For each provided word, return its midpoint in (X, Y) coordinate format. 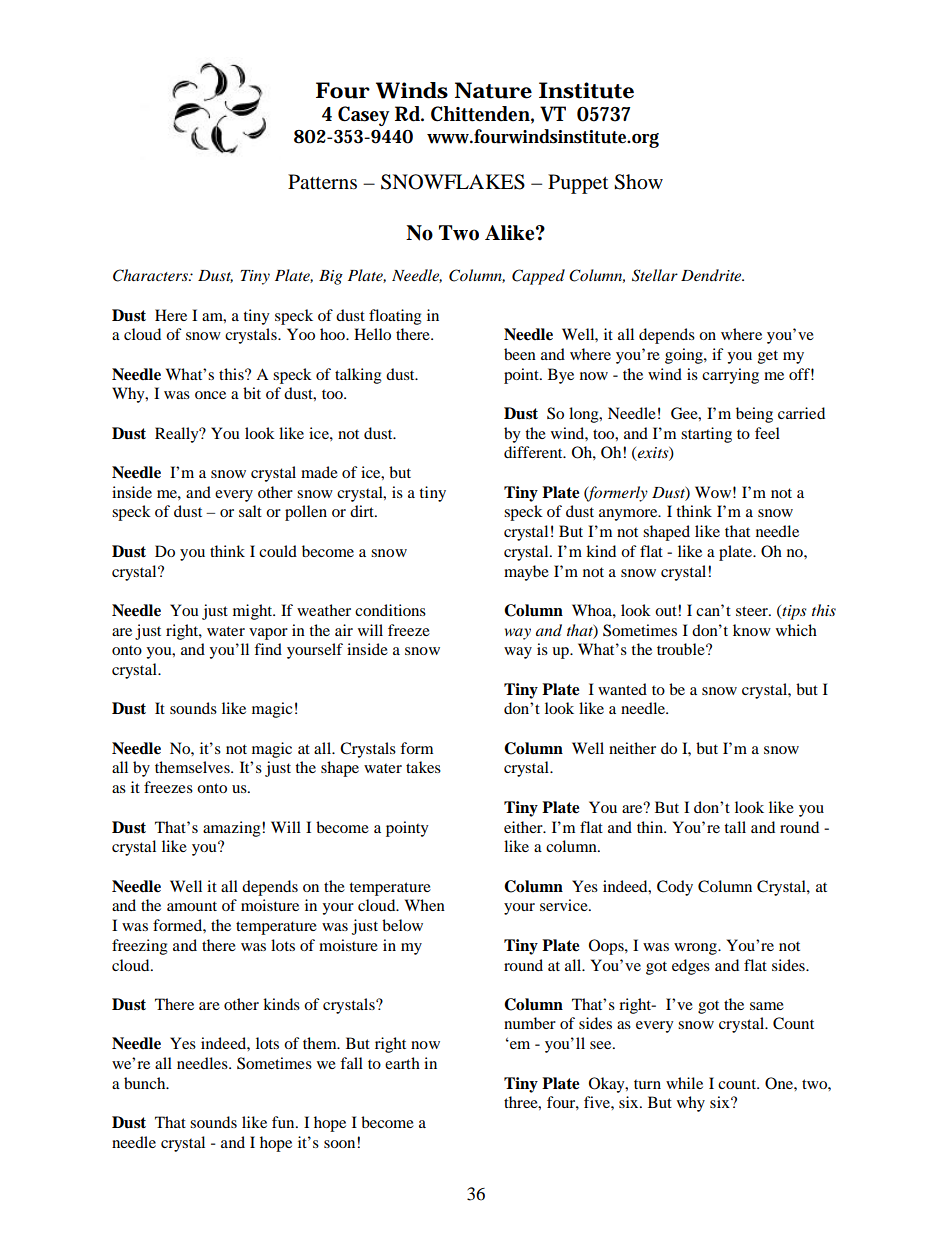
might (254, 612)
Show (638, 182)
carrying (730, 376)
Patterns (322, 182)
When (425, 905)
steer (753, 611)
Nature (493, 90)
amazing (233, 829)
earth (402, 1063)
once (210, 395)
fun (284, 1122)
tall (735, 827)
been (520, 354)
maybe (526, 573)
